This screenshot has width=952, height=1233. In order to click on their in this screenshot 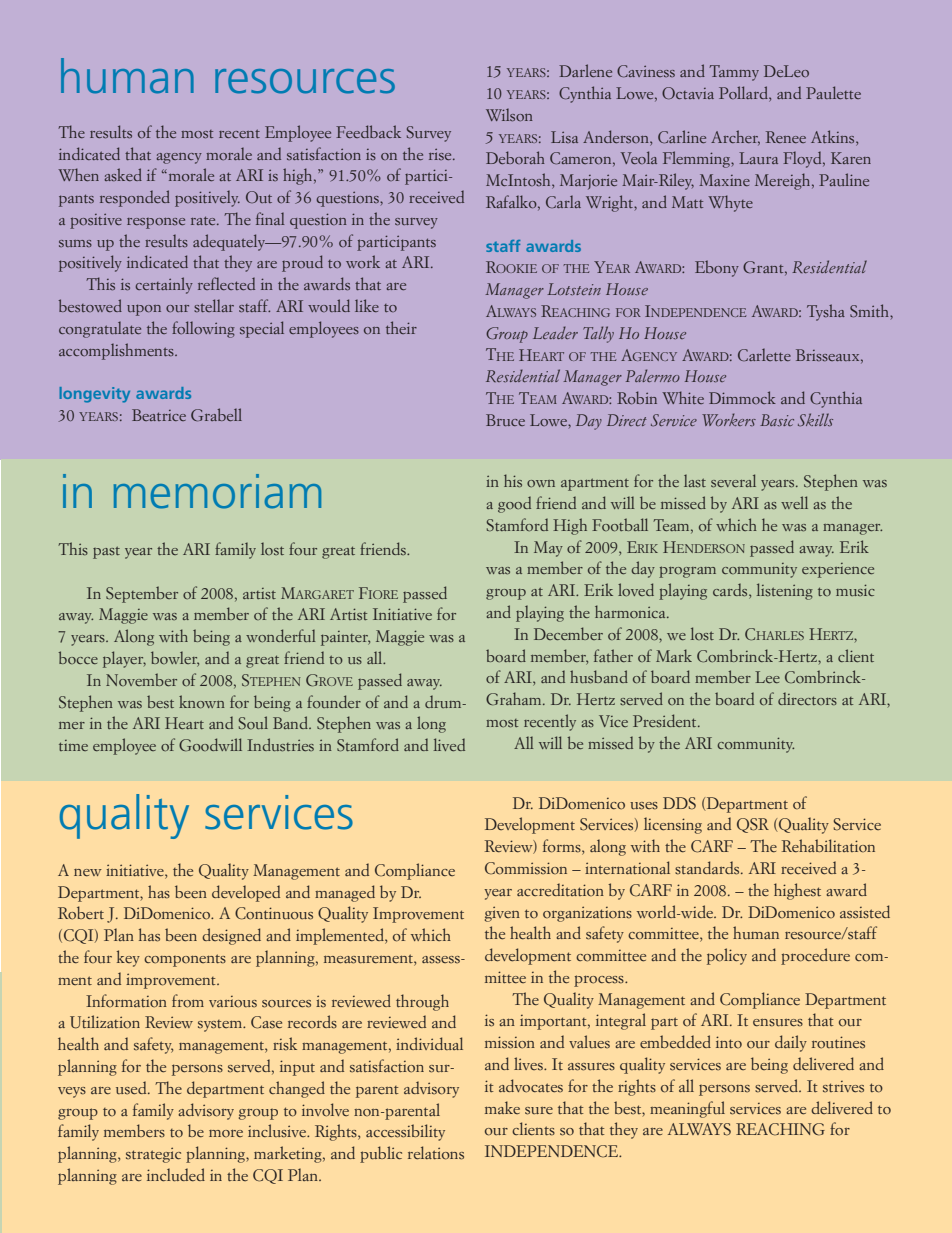, I will do `click(401, 327)`.
